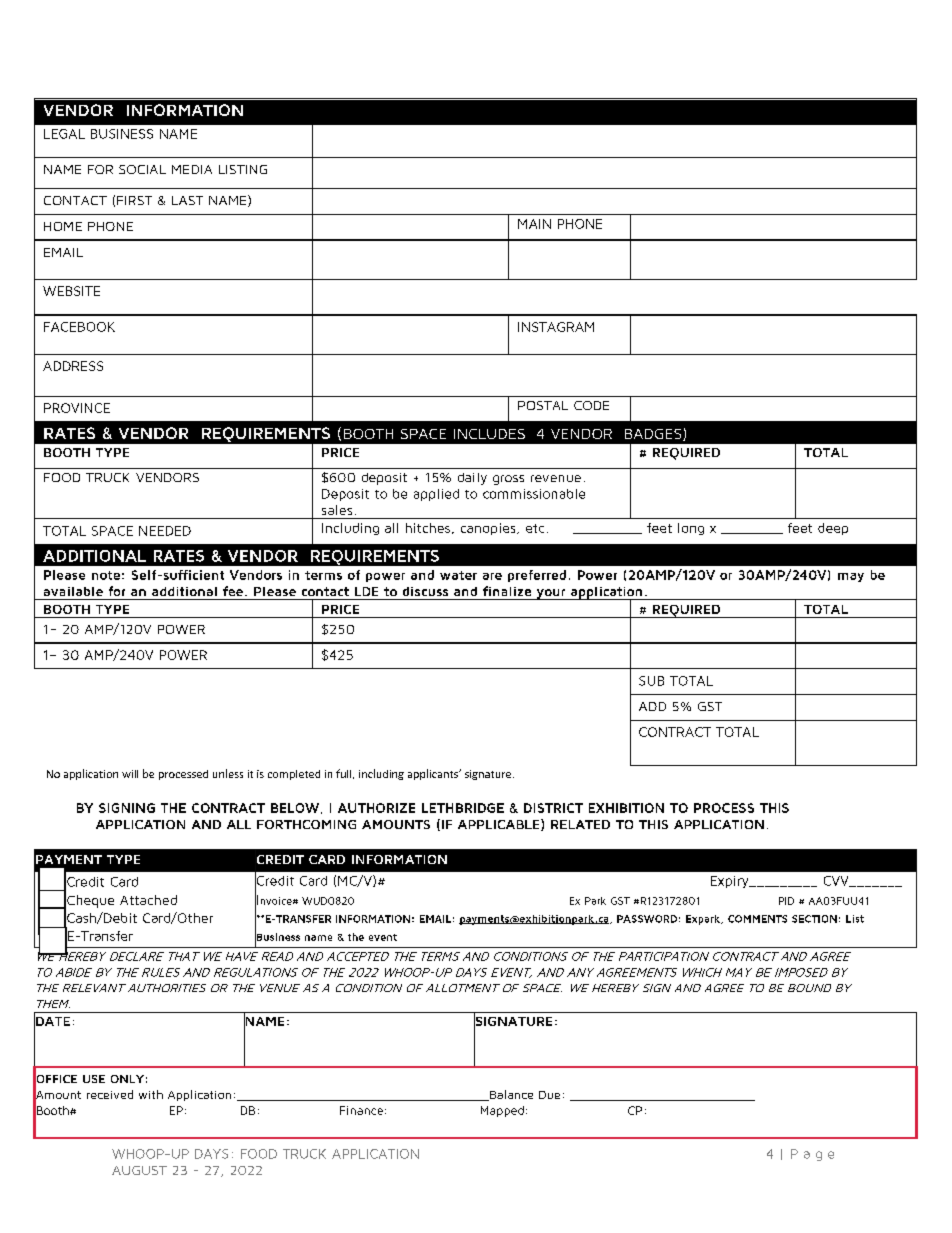  I want to click on INSTAGRAM, so click(556, 327).
